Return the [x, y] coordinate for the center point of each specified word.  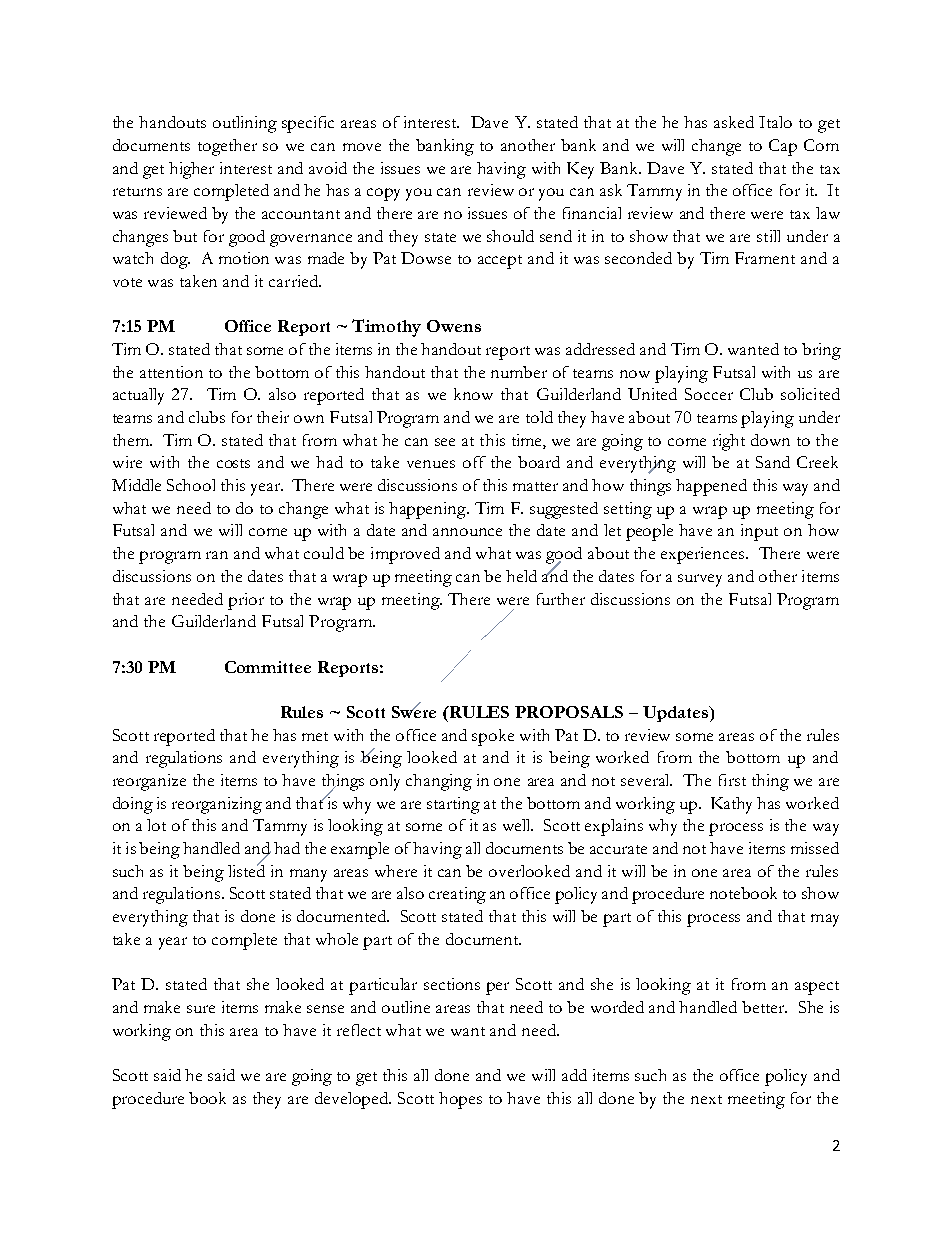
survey [700, 580]
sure [201, 1009]
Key [580, 170]
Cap [783, 147]
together [227, 147]
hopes [460, 1100]
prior [246, 601]
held [521, 576]
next [706, 1099]
